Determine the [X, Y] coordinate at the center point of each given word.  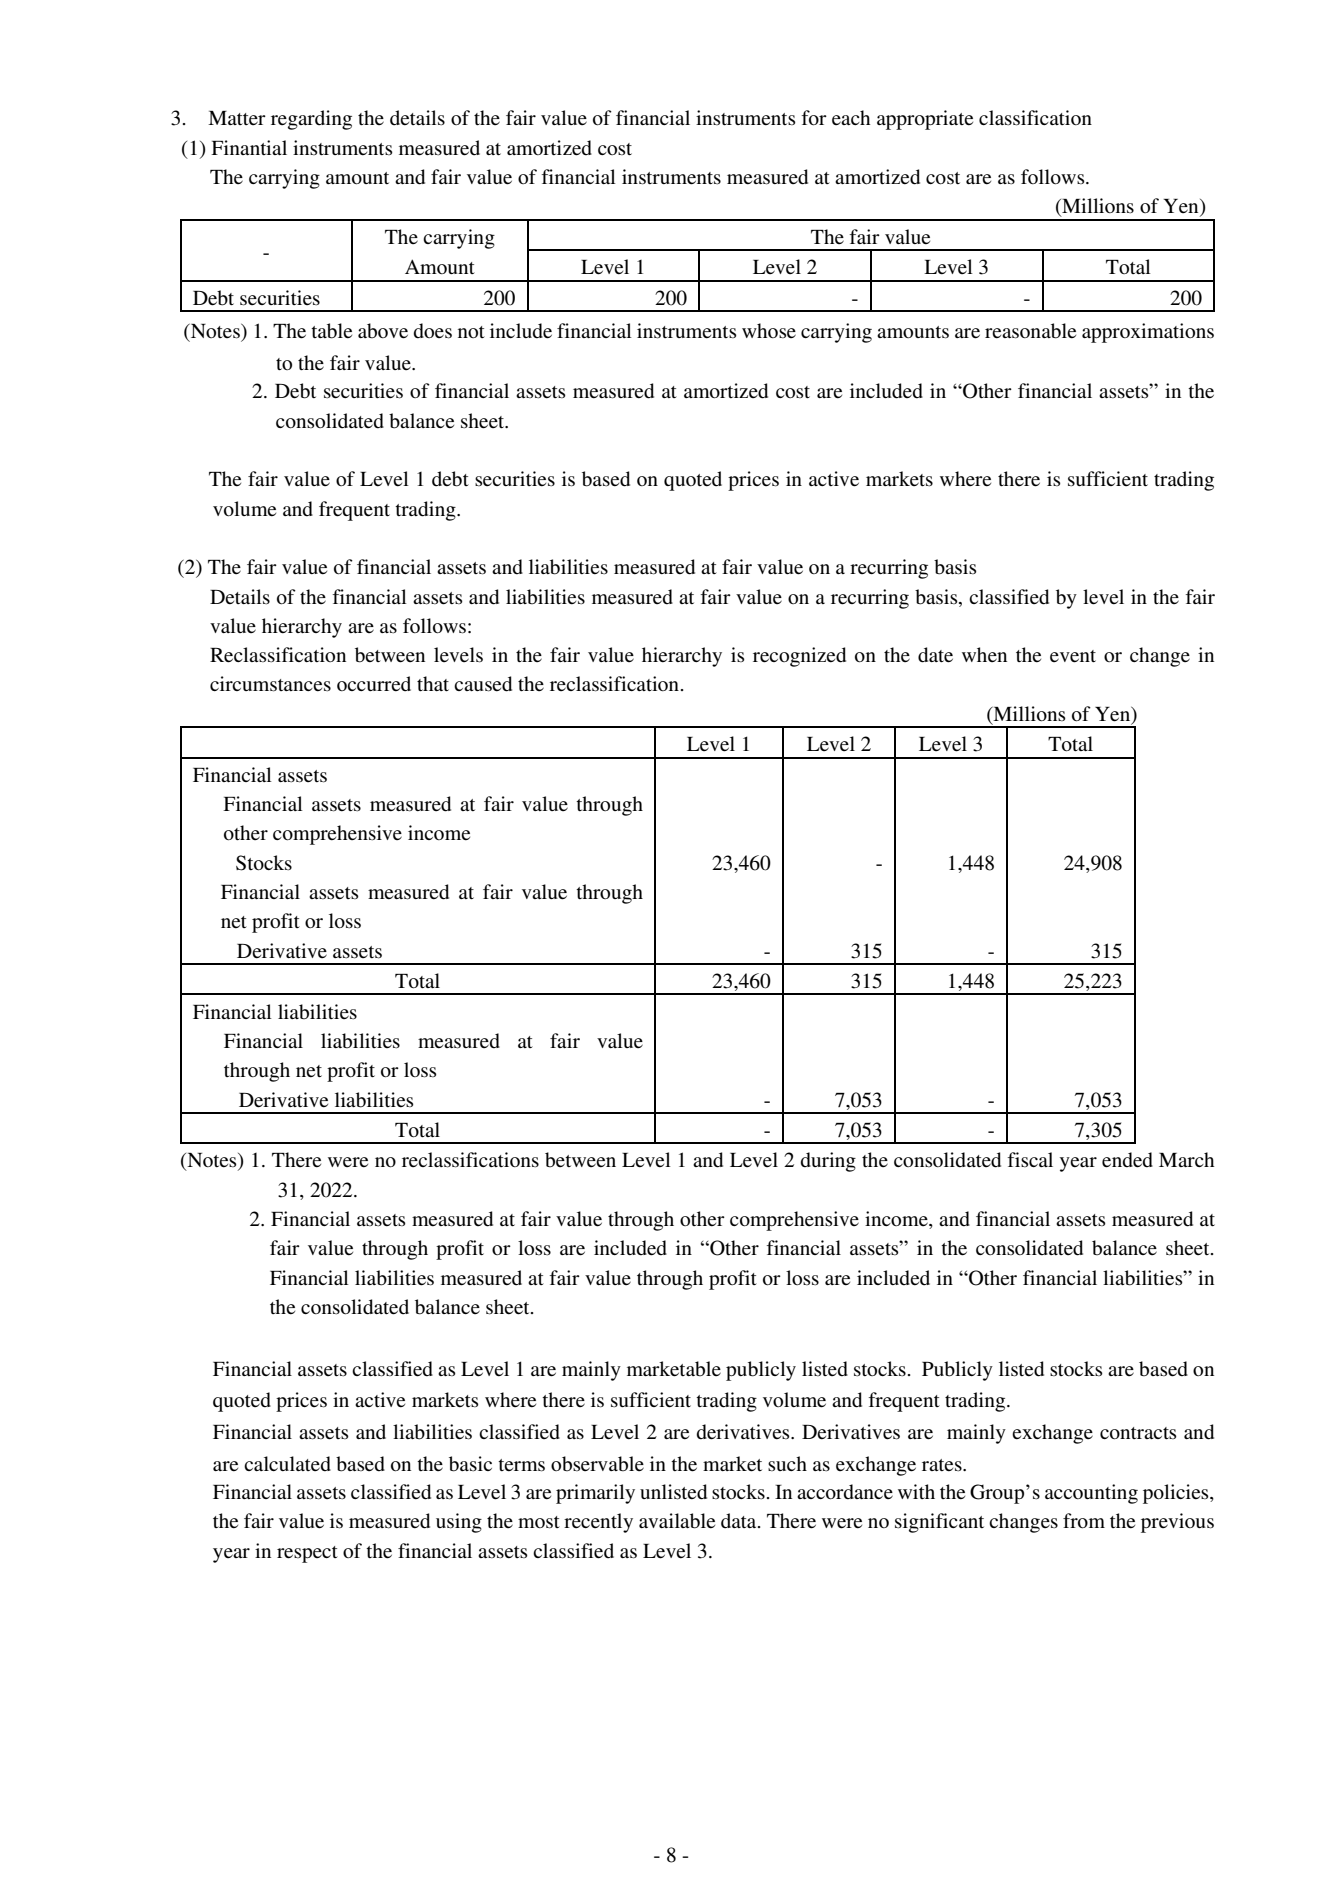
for [814, 118]
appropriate [925, 120]
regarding [311, 120]
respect [307, 1554]
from [1084, 1521]
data [740, 1521]
